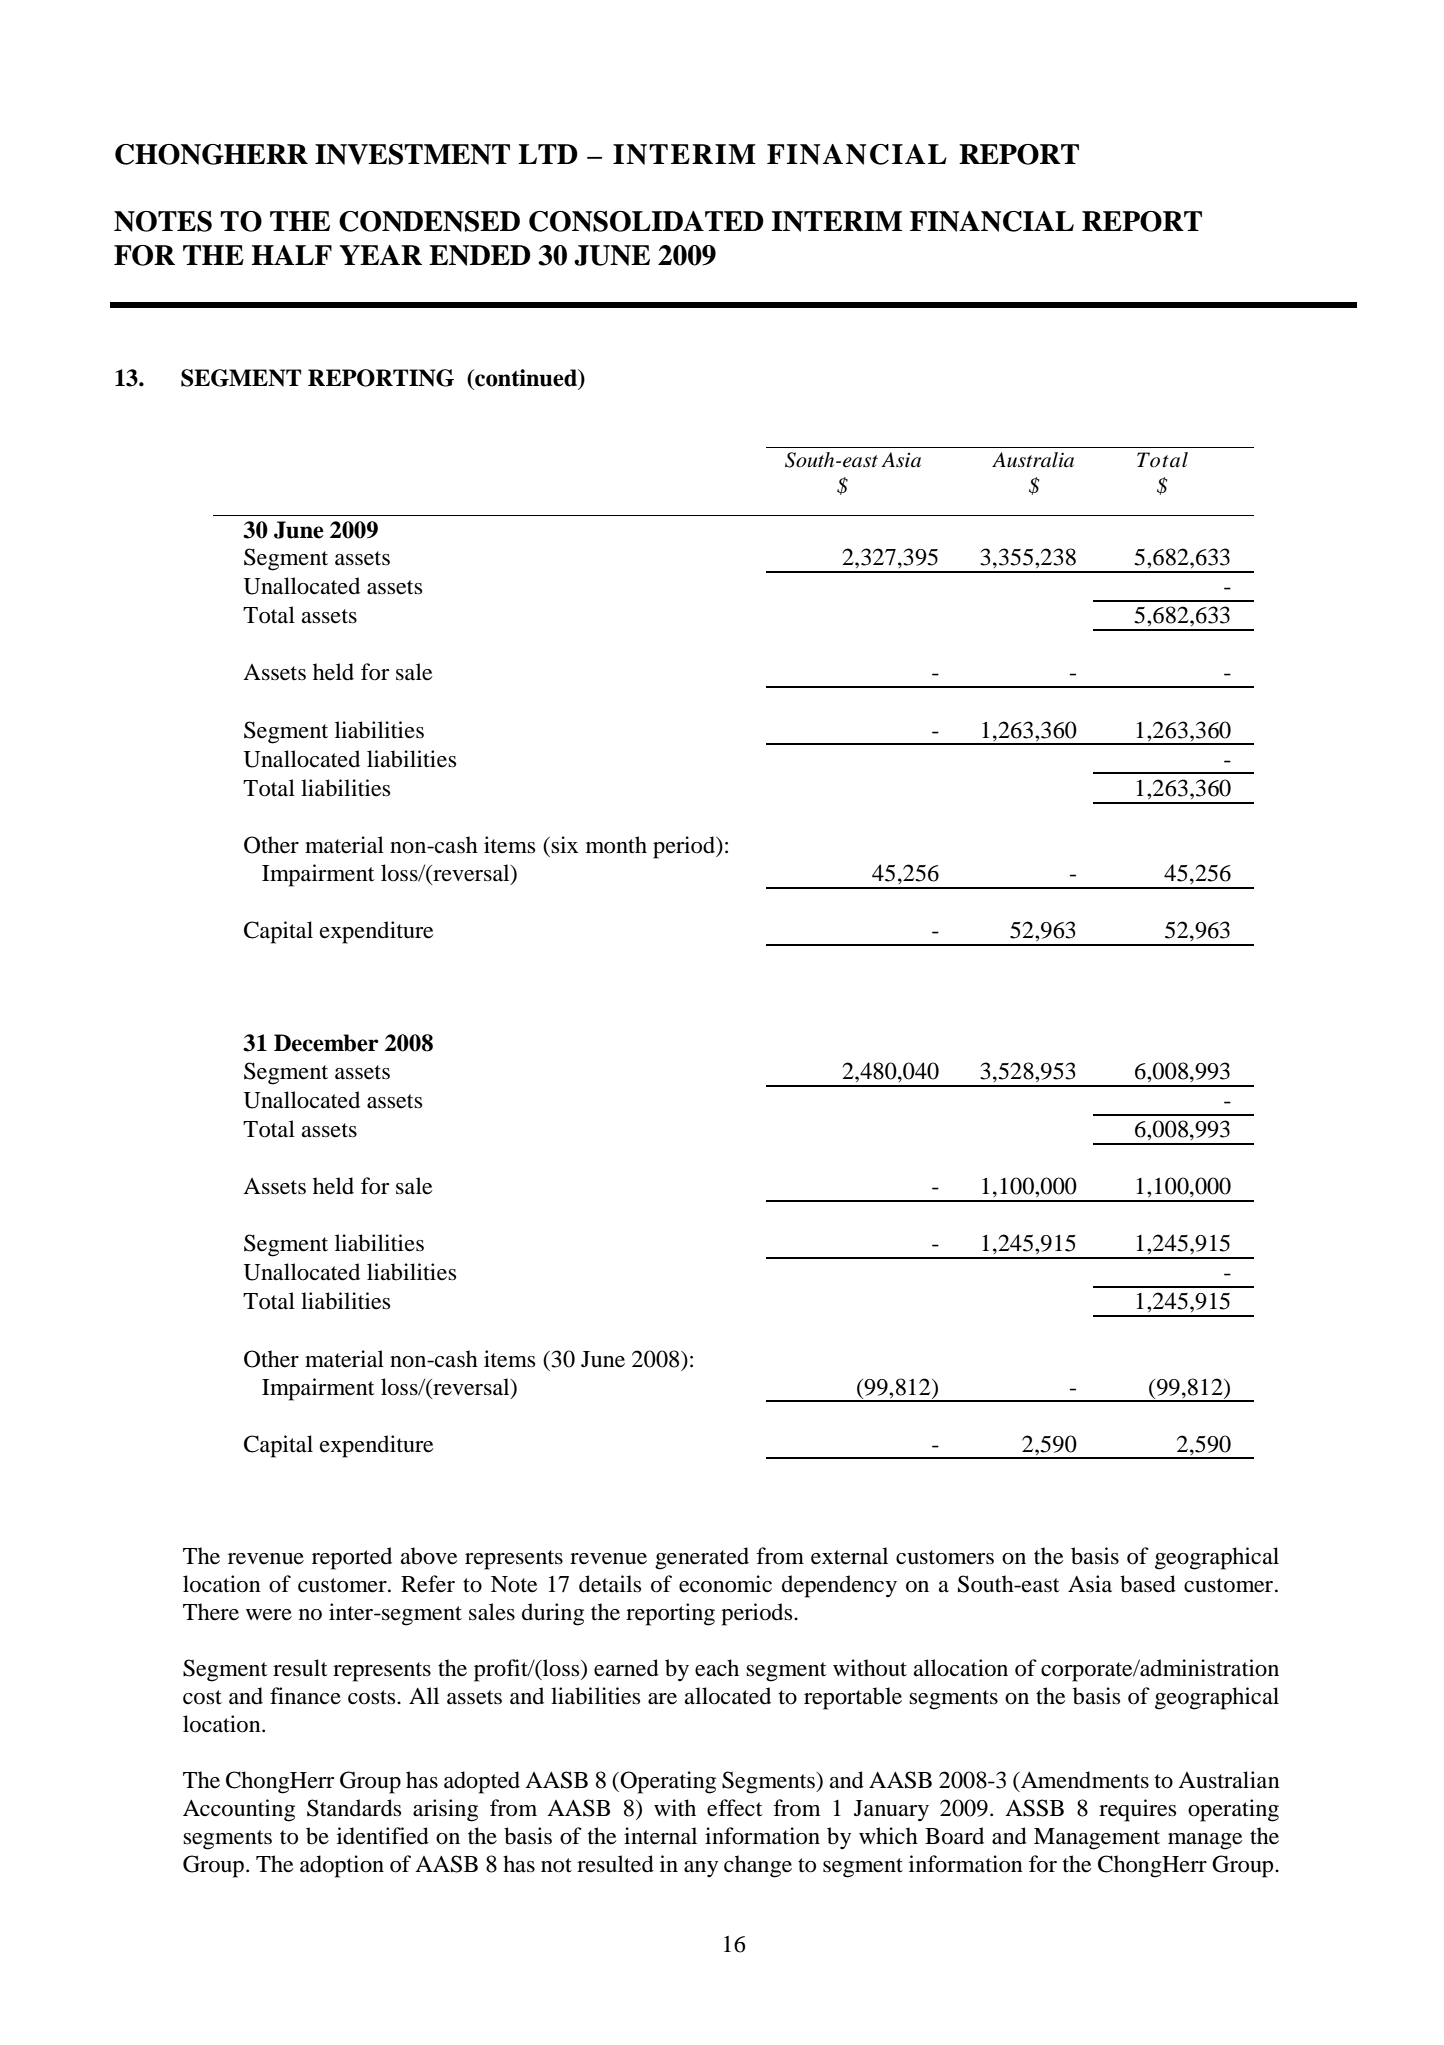 This screenshot has width=1444, height=2045. I want to click on December, so click(326, 1043).
